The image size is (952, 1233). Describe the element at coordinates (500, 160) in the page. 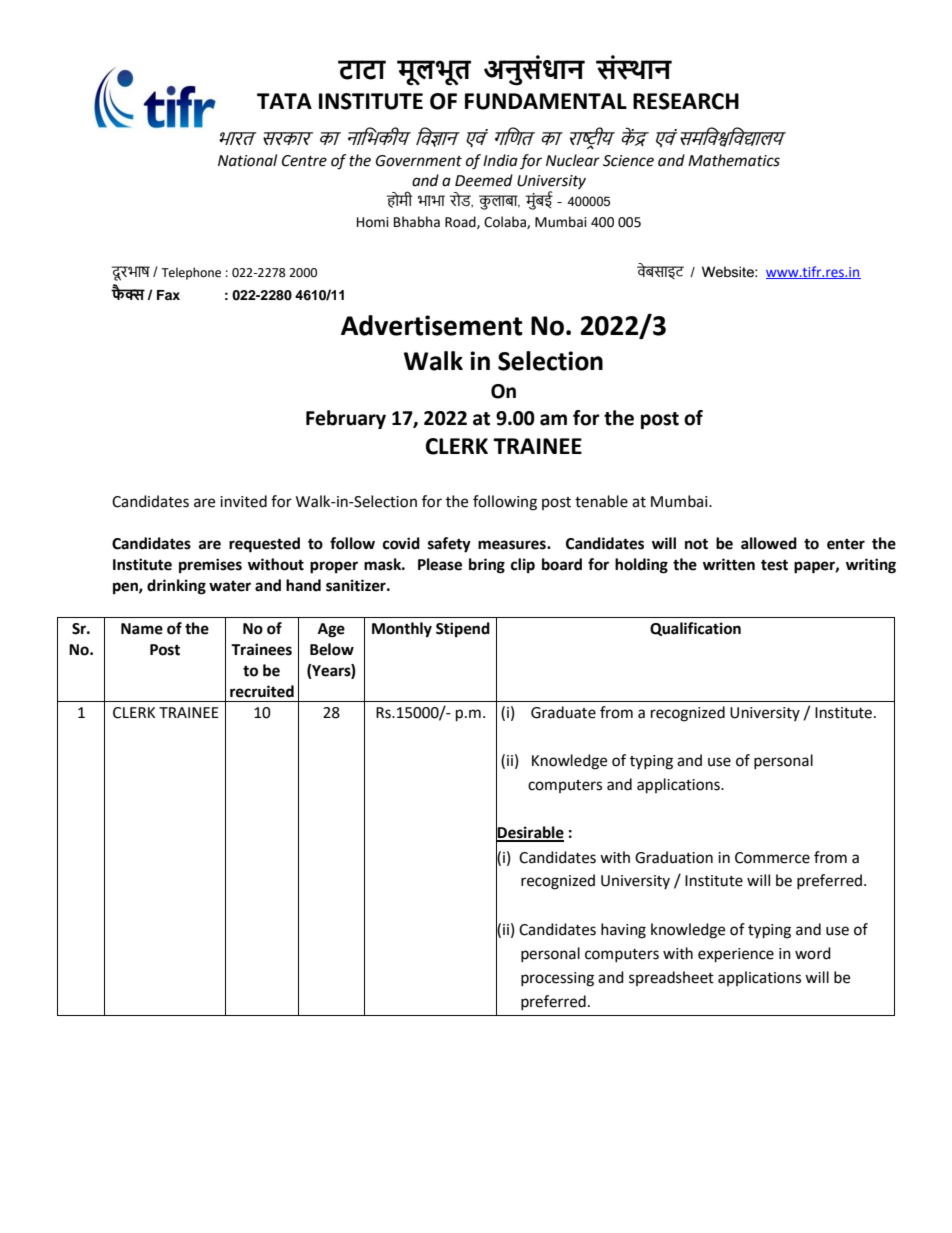

I see `India` at that location.
